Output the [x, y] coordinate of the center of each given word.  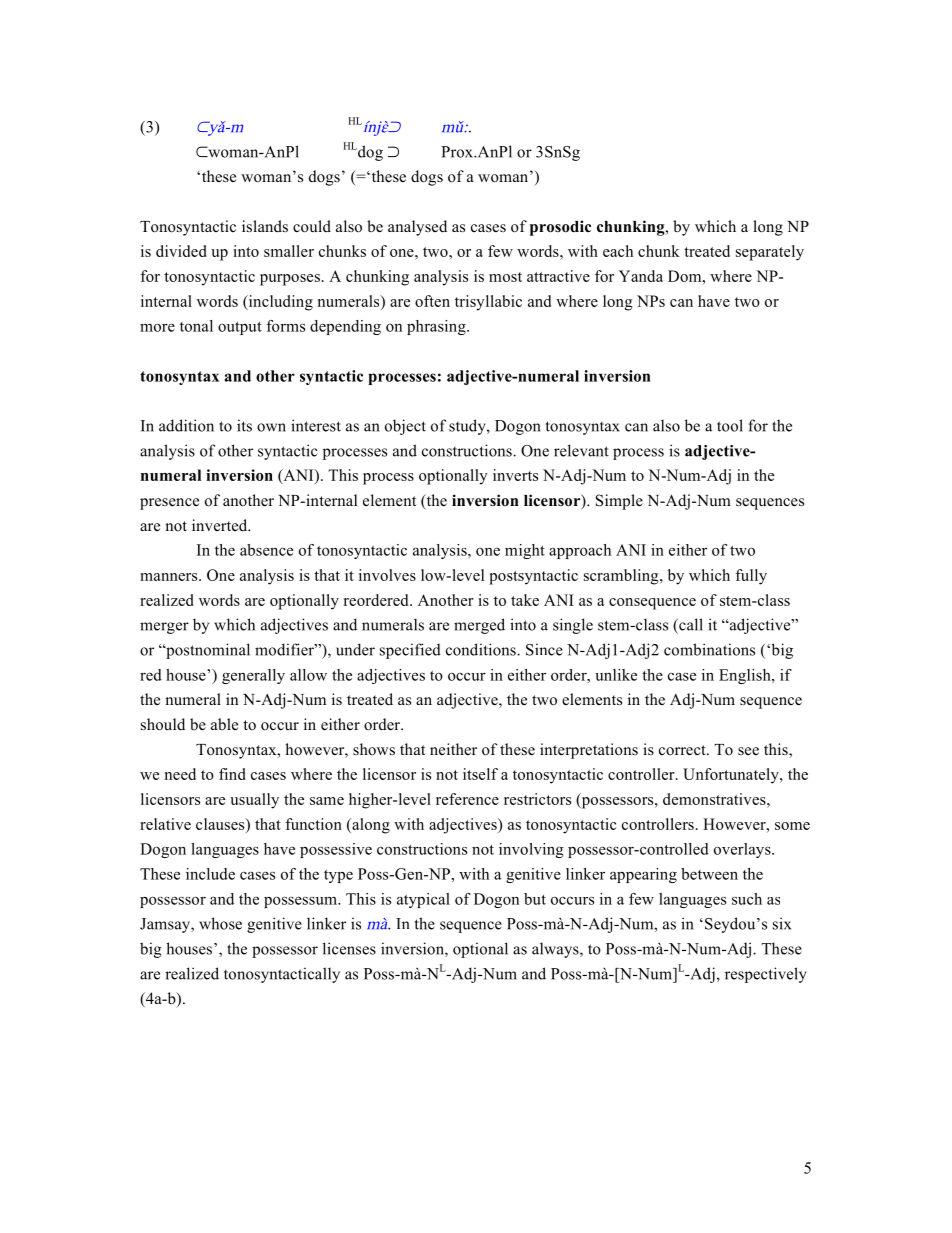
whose [220, 923]
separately [770, 253]
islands [265, 226]
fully [751, 577]
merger [164, 628]
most [505, 277]
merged [479, 626]
